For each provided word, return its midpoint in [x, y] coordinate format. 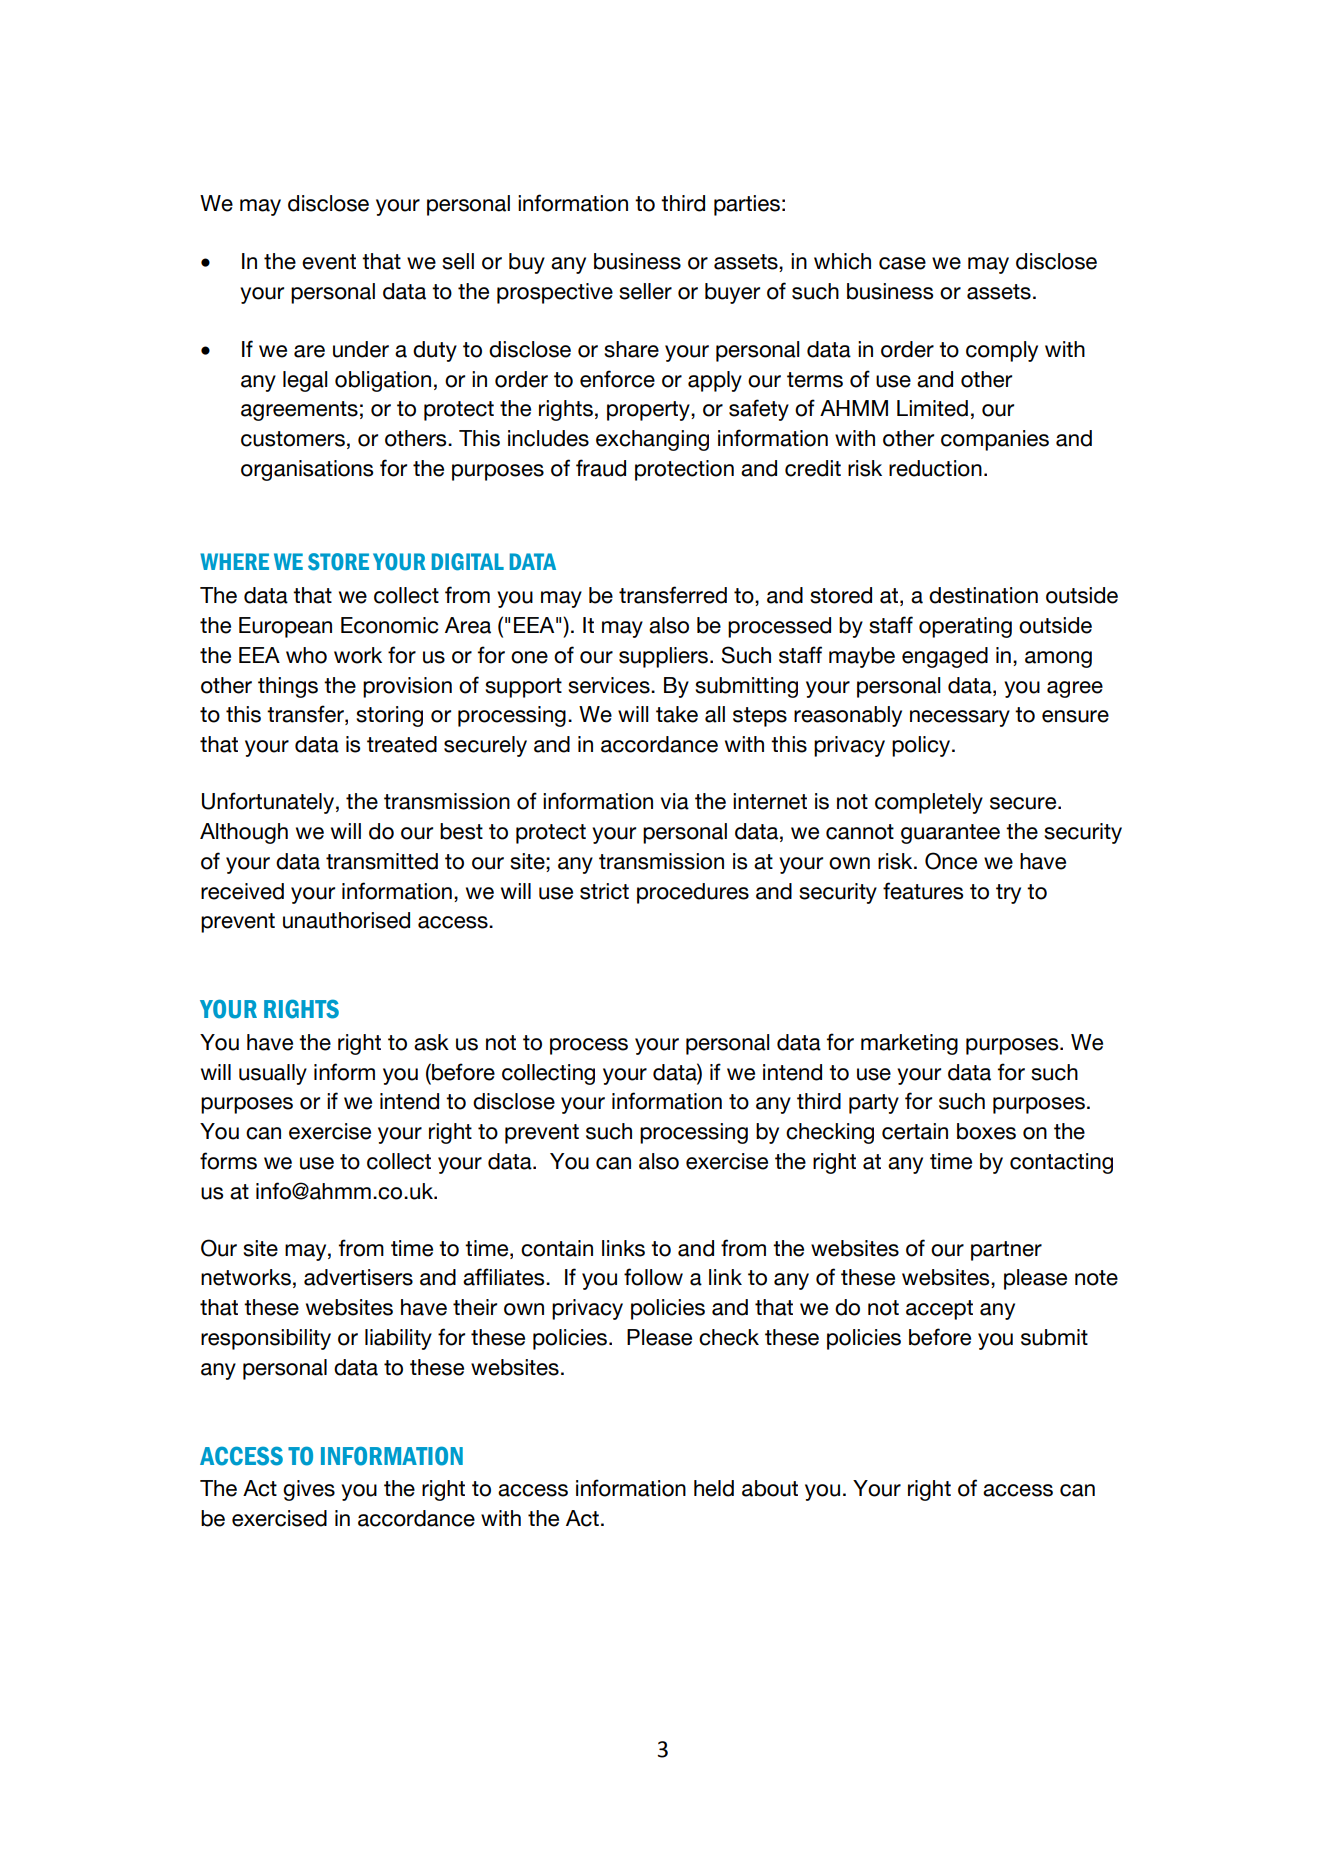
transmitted [382, 861]
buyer [732, 293]
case [902, 263]
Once [951, 861]
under [361, 349]
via [675, 801]
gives [309, 1490]
